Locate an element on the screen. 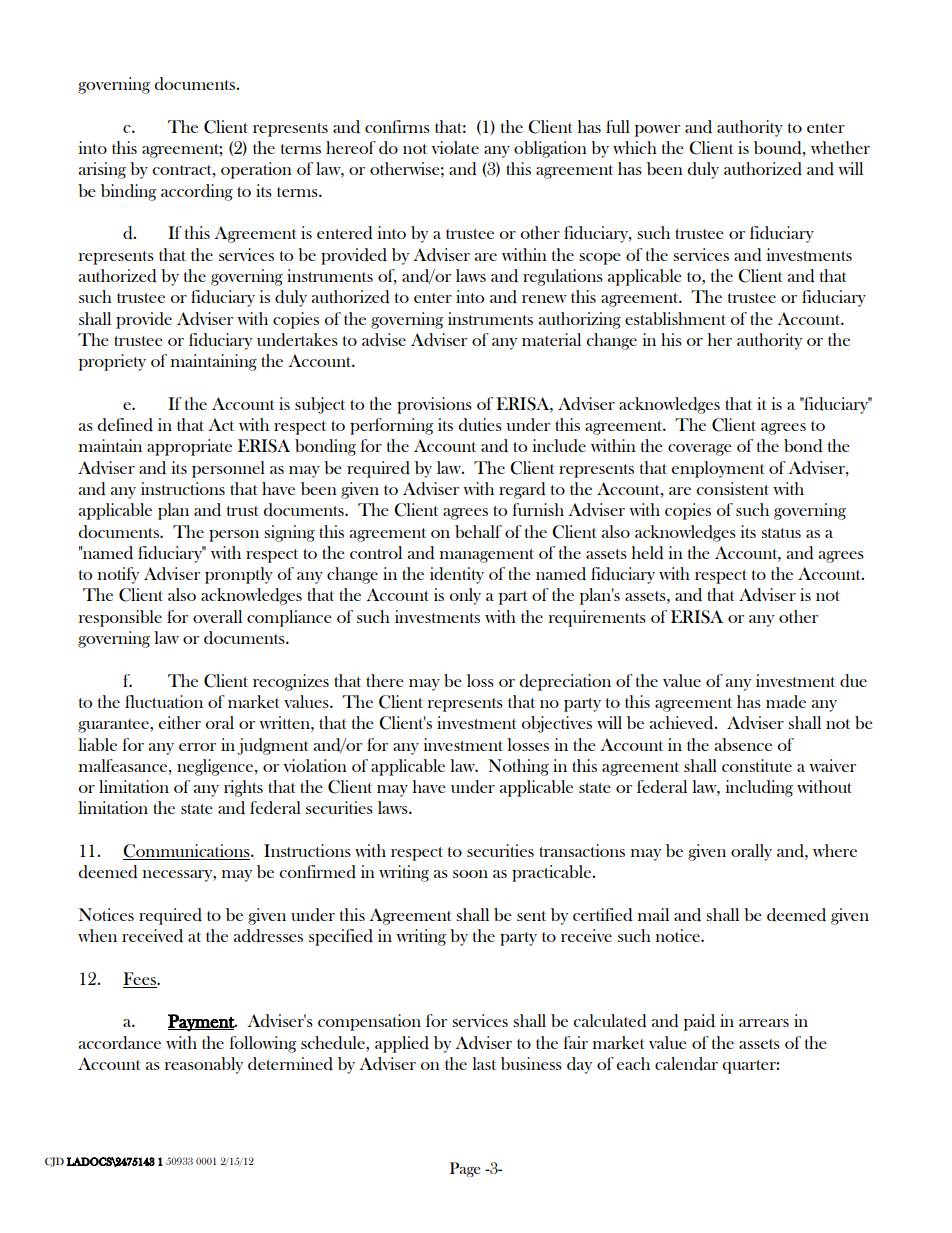  reasonably is located at coordinates (204, 1065).
